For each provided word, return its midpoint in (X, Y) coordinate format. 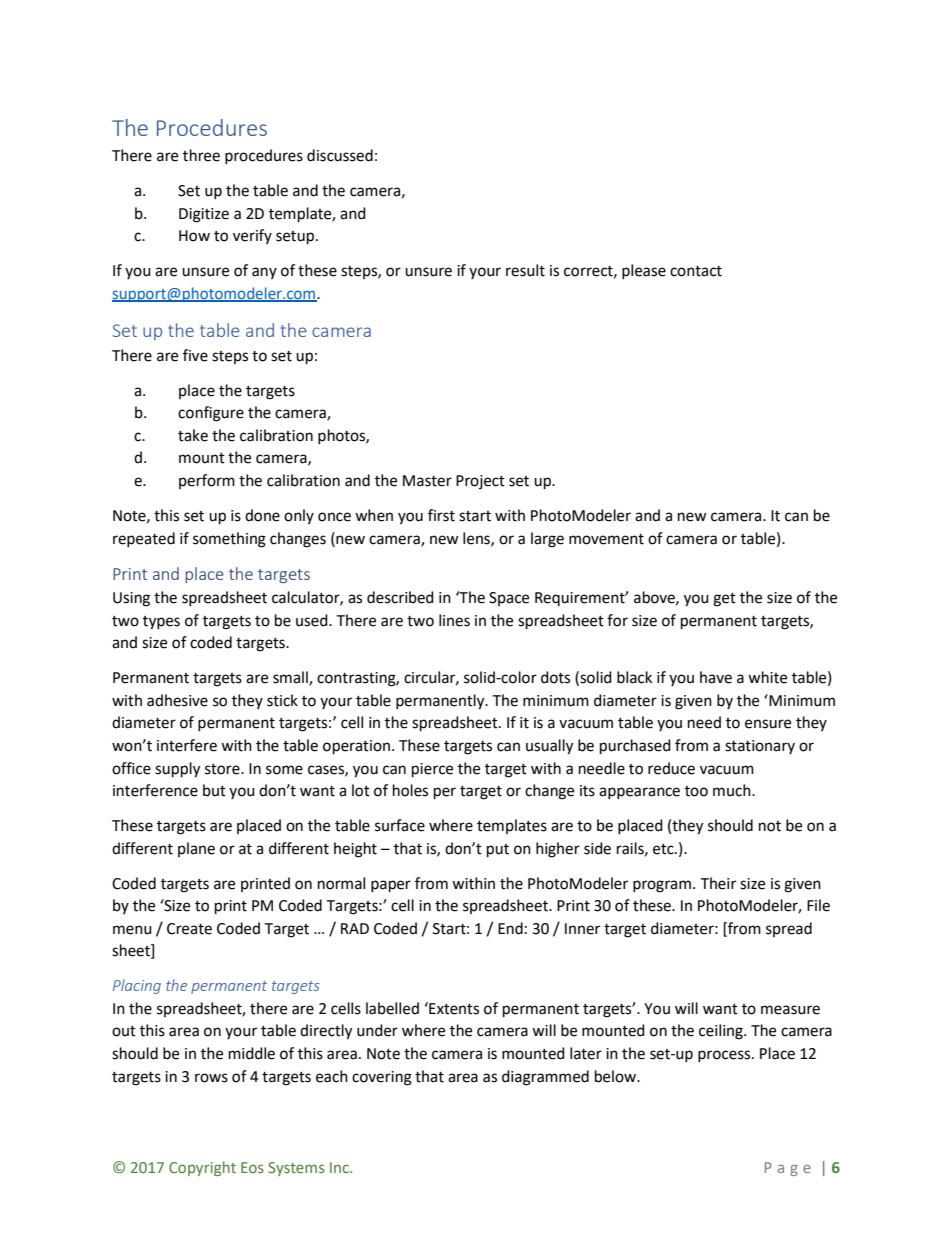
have (716, 677)
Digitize (204, 215)
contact (696, 271)
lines (454, 620)
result (525, 270)
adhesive (177, 700)
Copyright (202, 1168)
